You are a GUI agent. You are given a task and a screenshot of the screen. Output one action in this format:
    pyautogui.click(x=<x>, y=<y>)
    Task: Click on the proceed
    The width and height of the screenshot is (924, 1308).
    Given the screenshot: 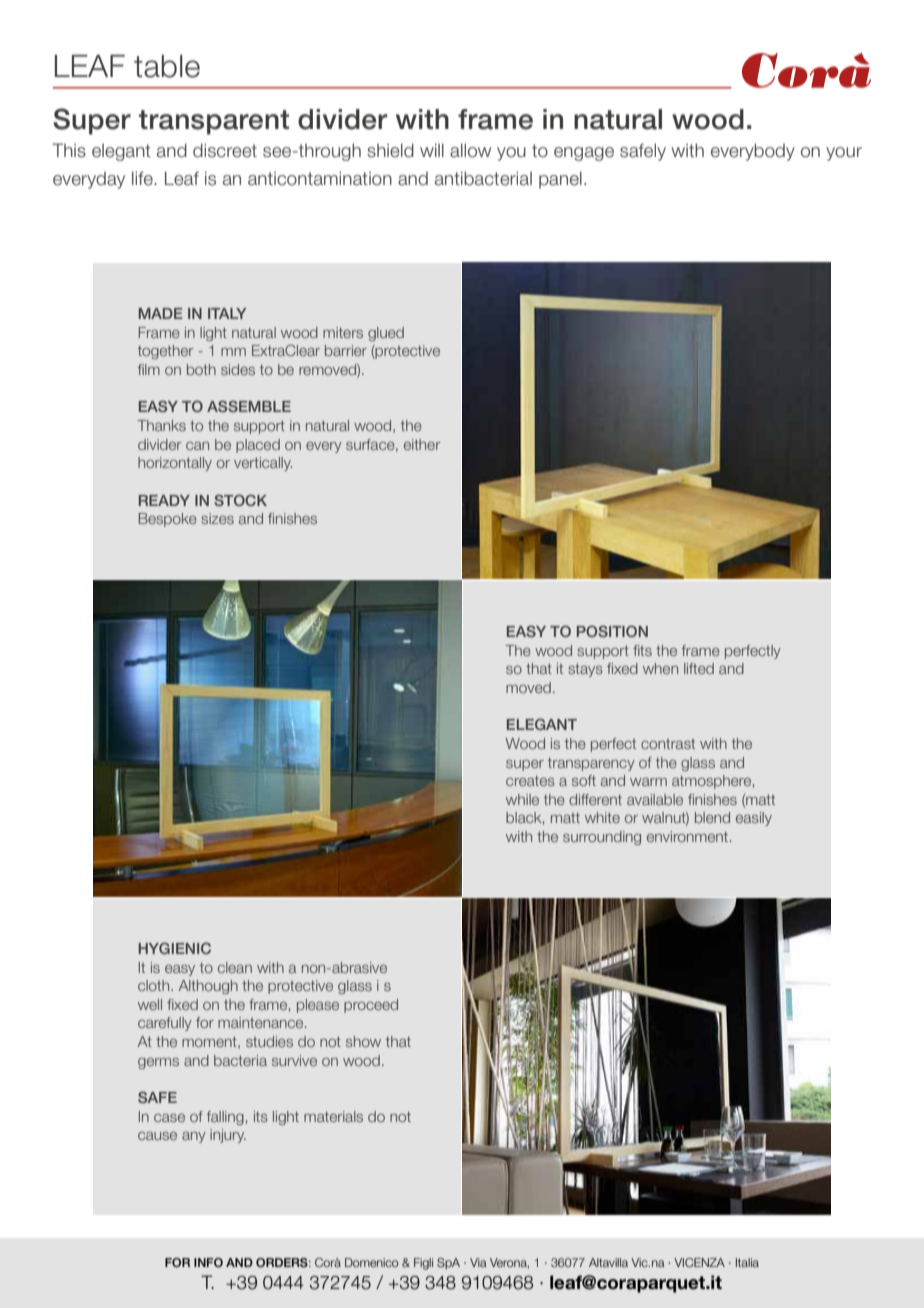 What is the action you would take?
    pyautogui.click(x=371, y=1006)
